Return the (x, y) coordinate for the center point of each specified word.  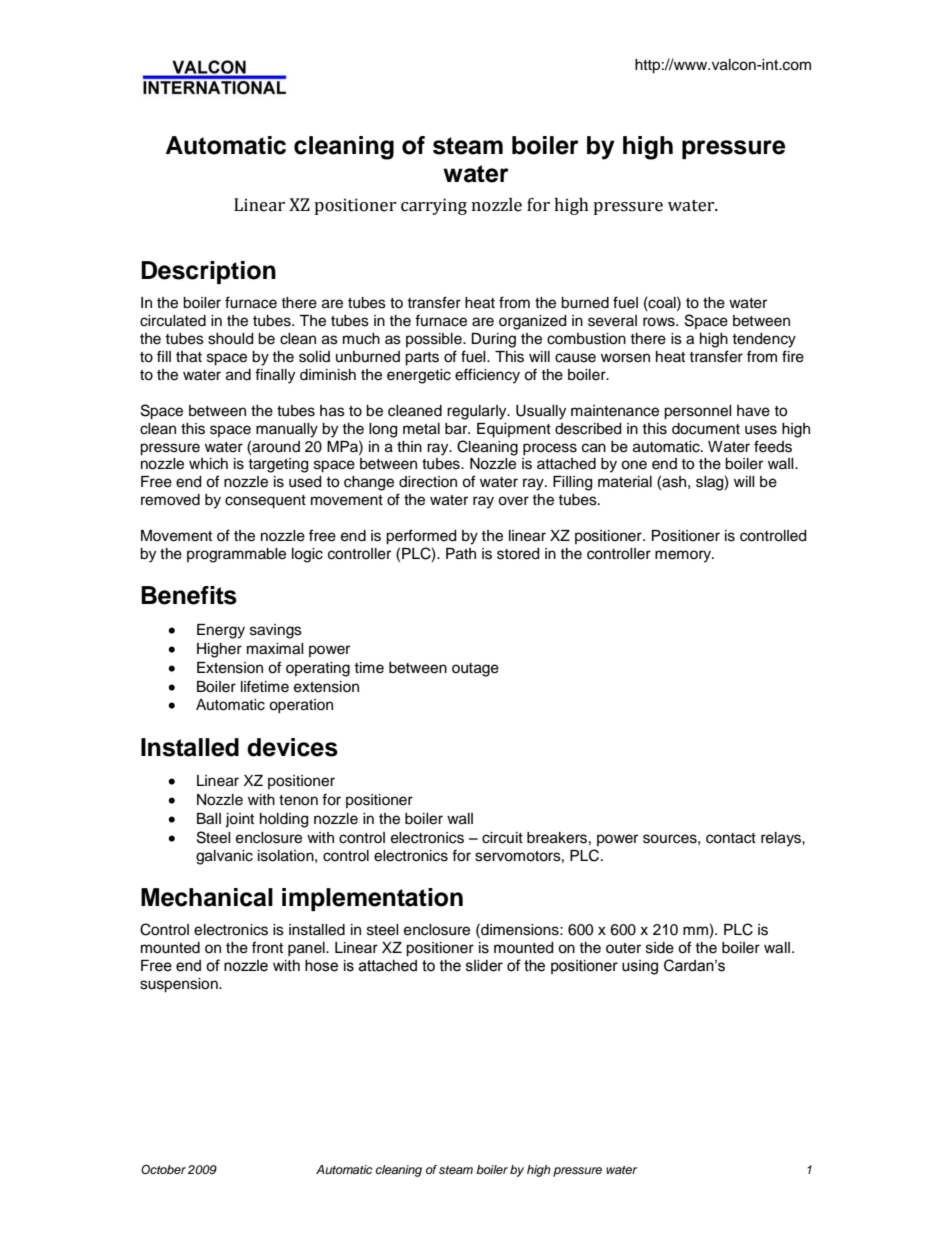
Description (208, 272)
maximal (275, 649)
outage (475, 670)
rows (660, 322)
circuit (502, 838)
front (267, 947)
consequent (265, 502)
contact (731, 838)
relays (782, 839)
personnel (698, 412)
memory (684, 556)
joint (239, 820)
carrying (434, 206)
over (513, 501)
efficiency (487, 376)
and (238, 375)
